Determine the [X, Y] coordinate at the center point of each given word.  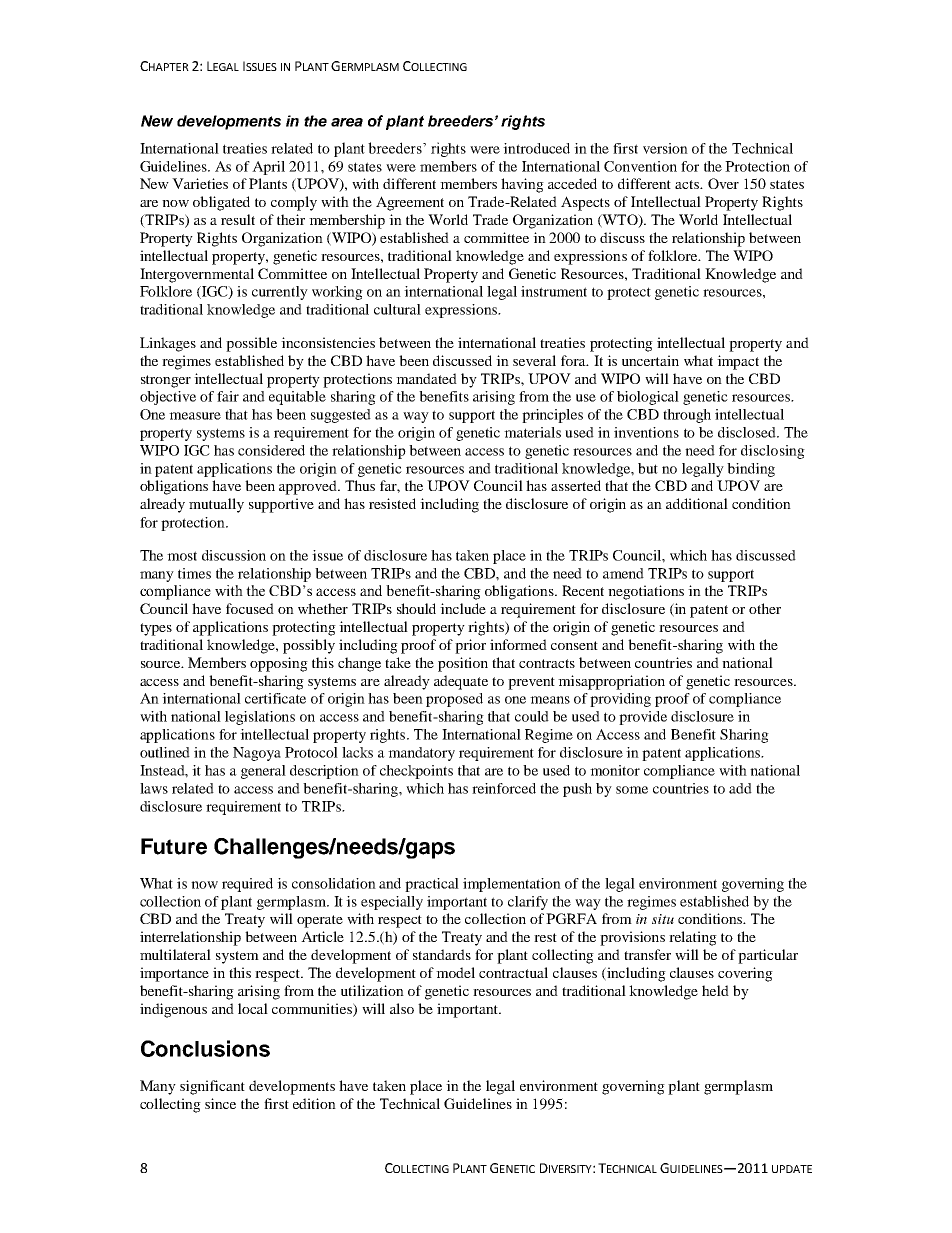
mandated [426, 378]
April [268, 168]
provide [643, 718]
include [463, 608]
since [220, 1103]
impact [738, 362]
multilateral [175, 954]
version [665, 148]
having [522, 185]
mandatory [421, 754]
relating [693, 938]
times [194, 573]
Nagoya [257, 754]
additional [697, 503]
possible [251, 344]
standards [442, 954]
